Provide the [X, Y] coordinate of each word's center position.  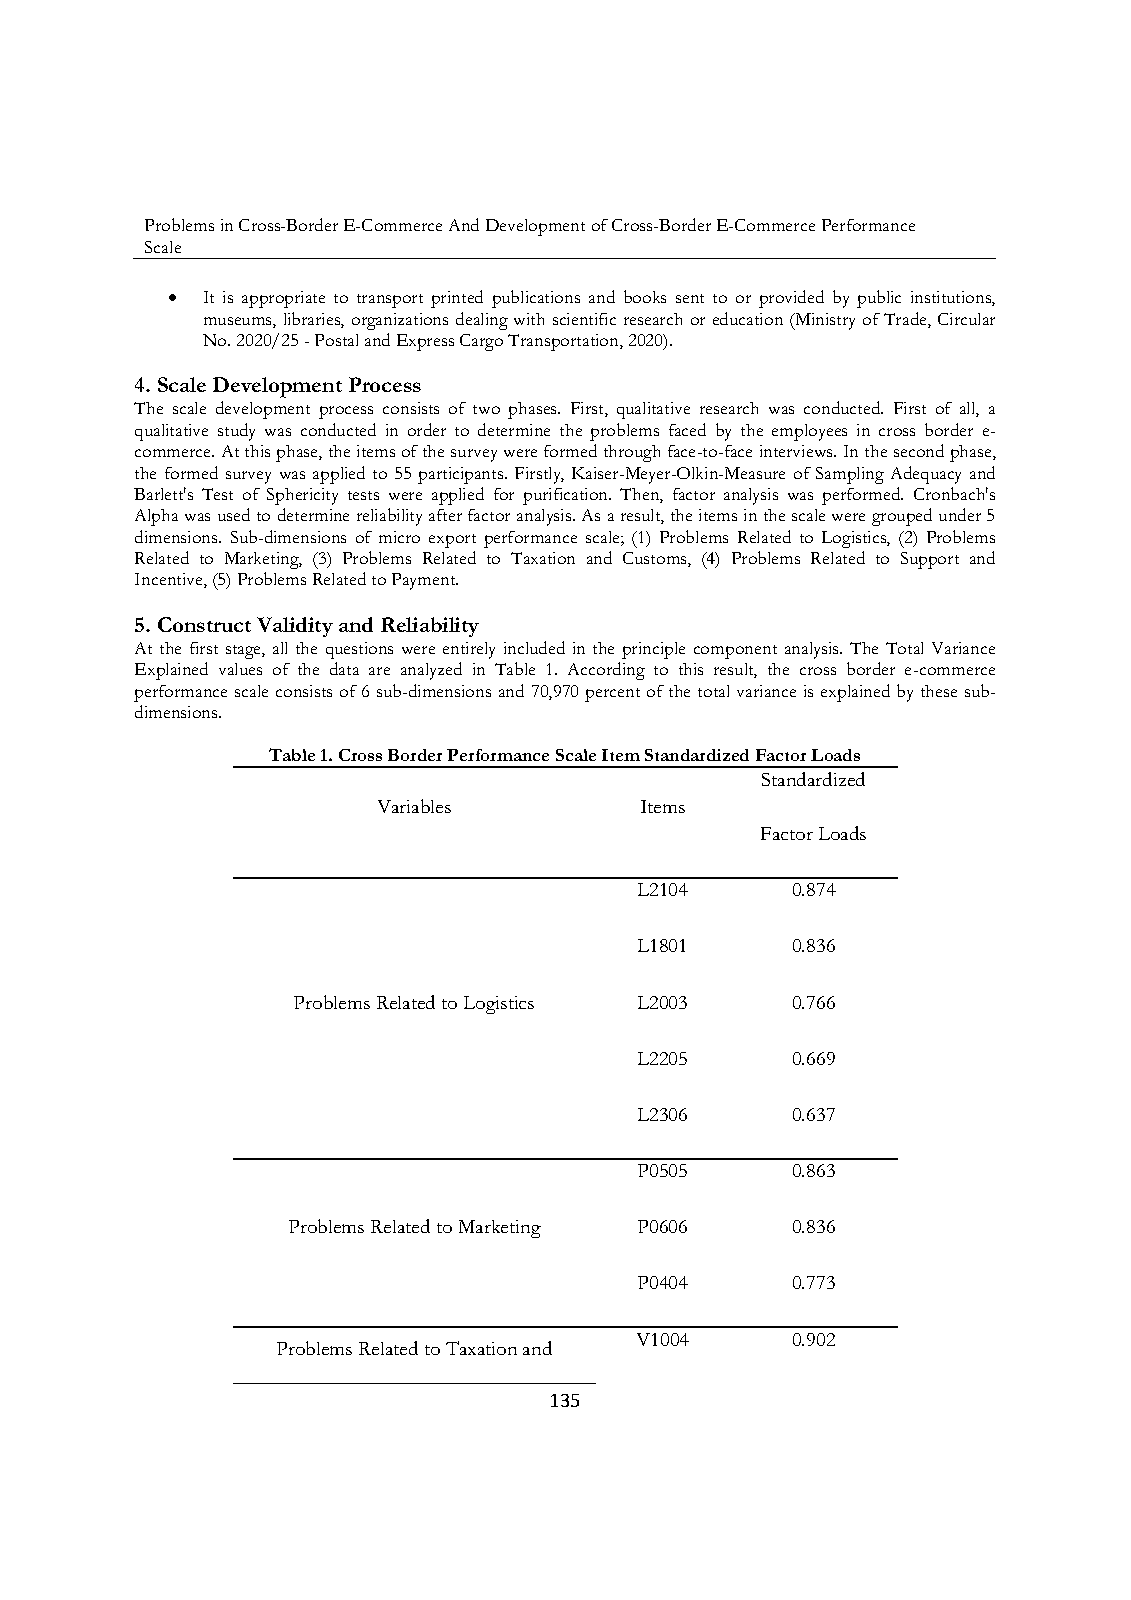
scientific [584, 319]
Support [930, 560]
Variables [414, 806]
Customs [656, 559]
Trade [906, 320]
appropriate [283, 299]
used [234, 514]
